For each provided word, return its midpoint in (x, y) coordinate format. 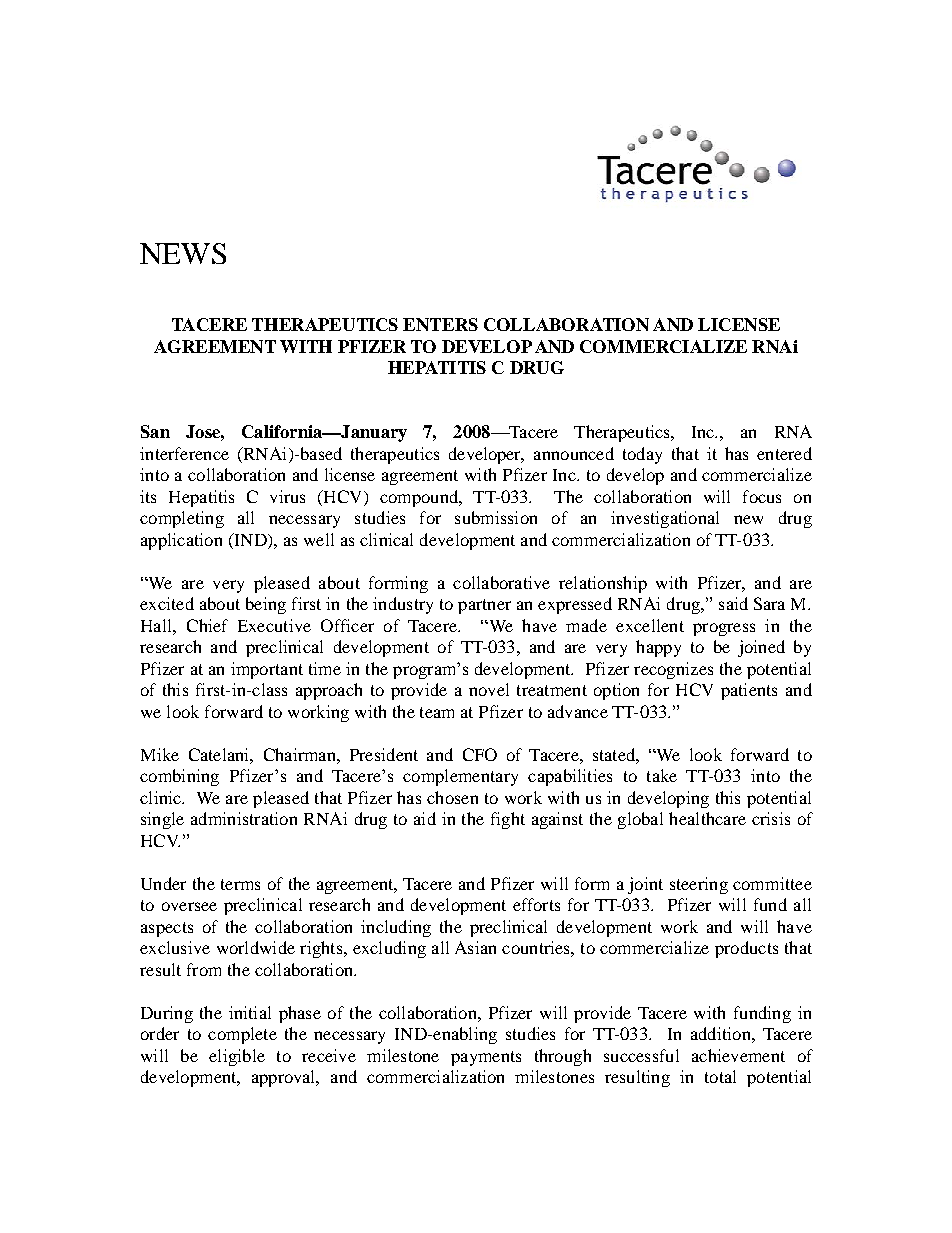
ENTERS (440, 324)
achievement (738, 1055)
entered (784, 453)
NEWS (183, 253)
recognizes (673, 670)
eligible (237, 1057)
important (267, 670)
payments (486, 1058)
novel (489, 689)
